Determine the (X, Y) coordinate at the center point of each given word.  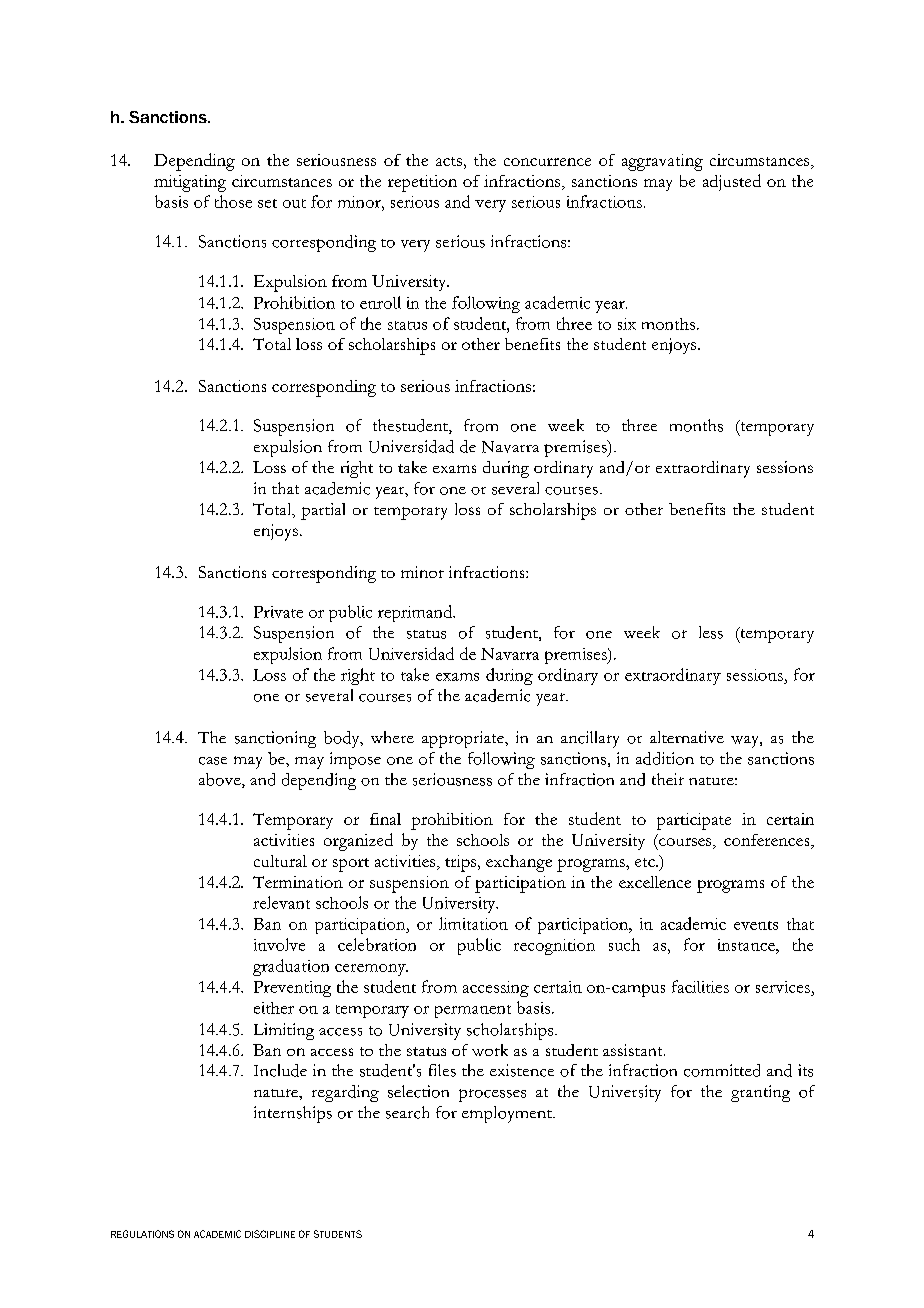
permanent (473, 1011)
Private (278, 612)
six (627, 324)
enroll (380, 302)
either (274, 1008)
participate (694, 821)
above (221, 780)
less (711, 632)
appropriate (464, 739)
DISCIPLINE (270, 1234)
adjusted (732, 182)
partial (323, 511)
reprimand (416, 613)
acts (449, 161)
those (233, 201)
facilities (700, 986)
